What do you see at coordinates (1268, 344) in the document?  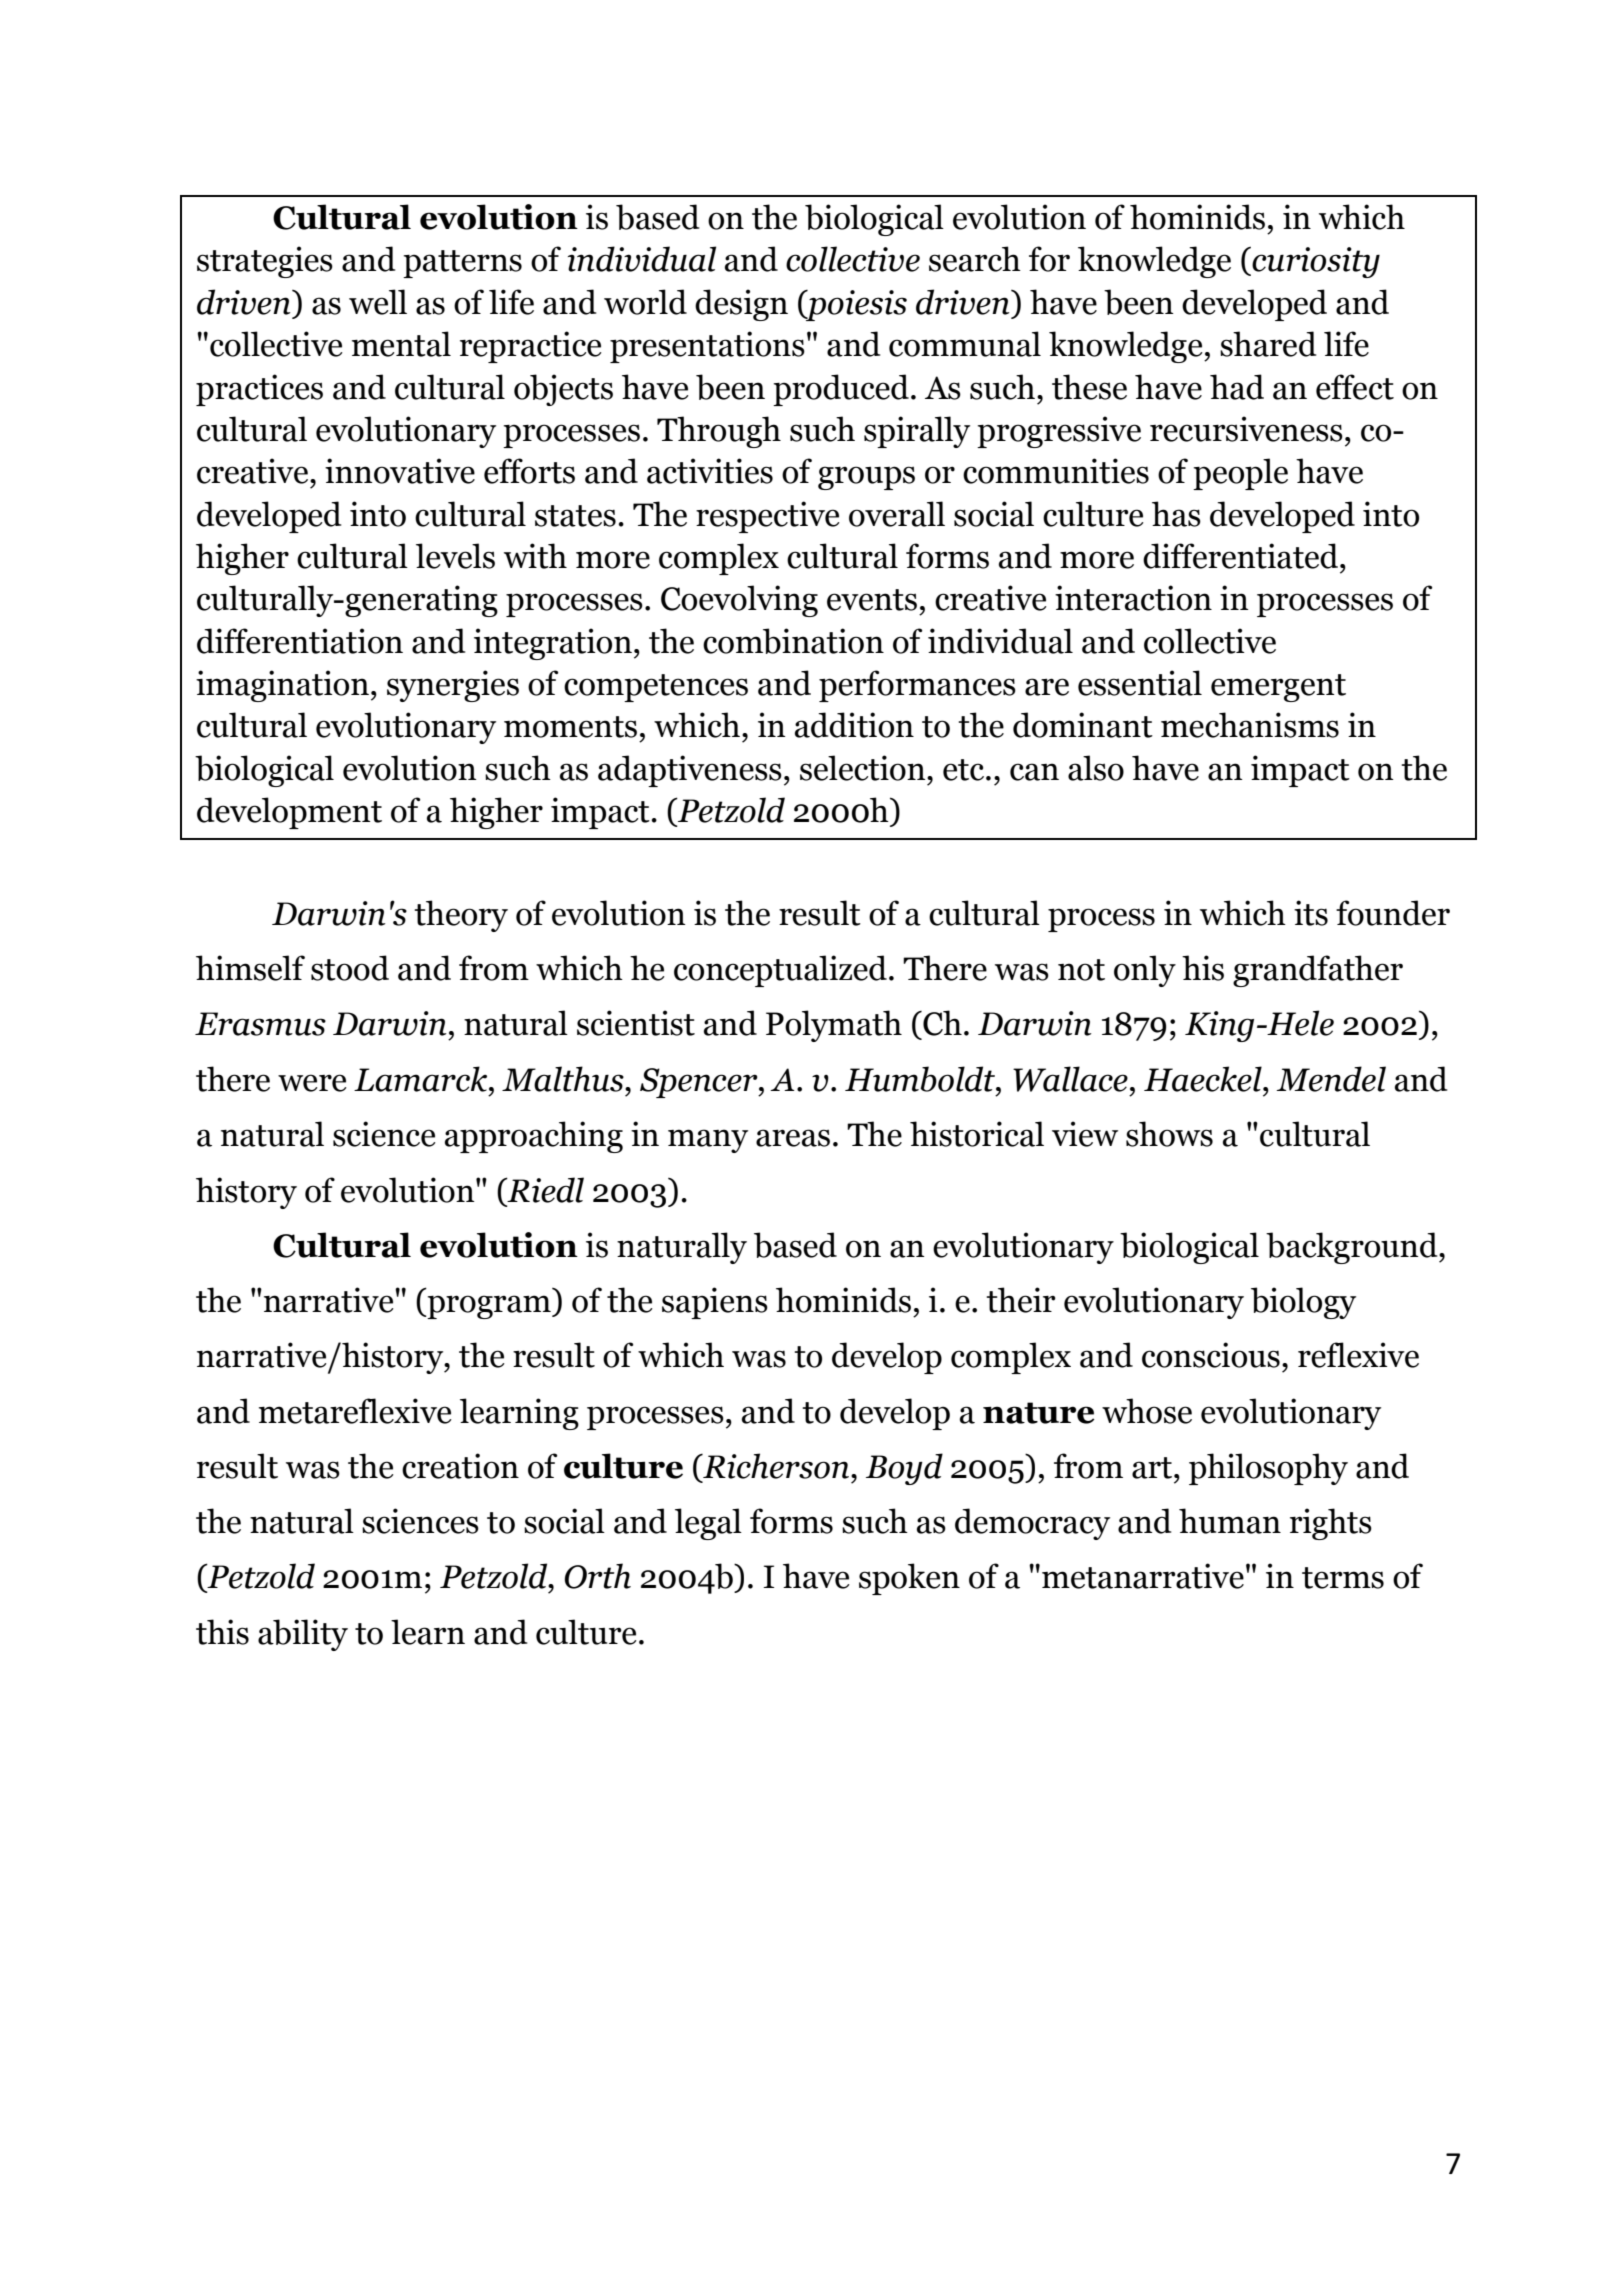 I see `shared` at bounding box center [1268, 344].
